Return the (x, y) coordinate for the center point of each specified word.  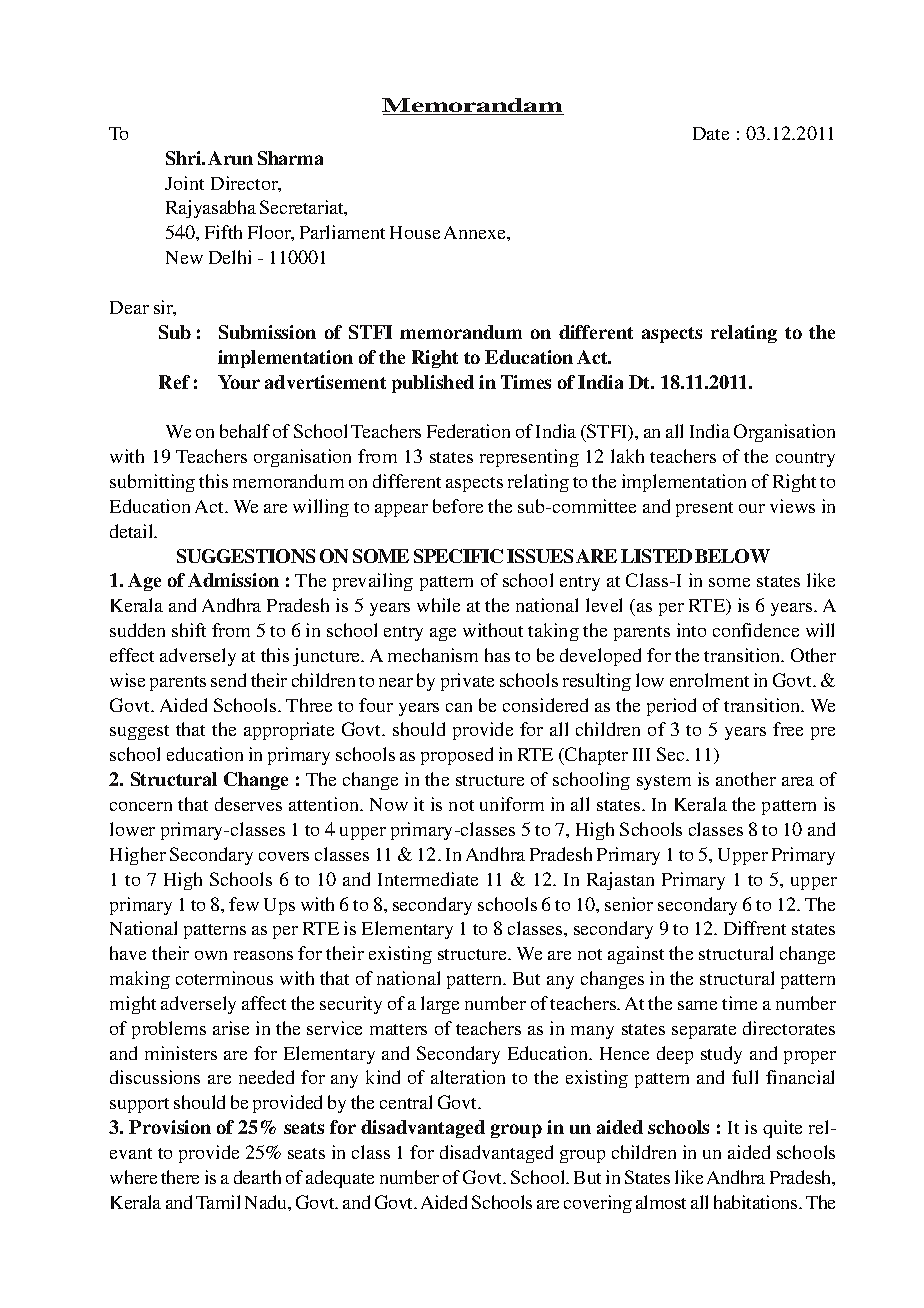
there (180, 1177)
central (406, 1102)
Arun (230, 158)
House (415, 232)
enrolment (709, 680)
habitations (757, 1202)
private (467, 682)
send (228, 680)
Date (711, 133)
